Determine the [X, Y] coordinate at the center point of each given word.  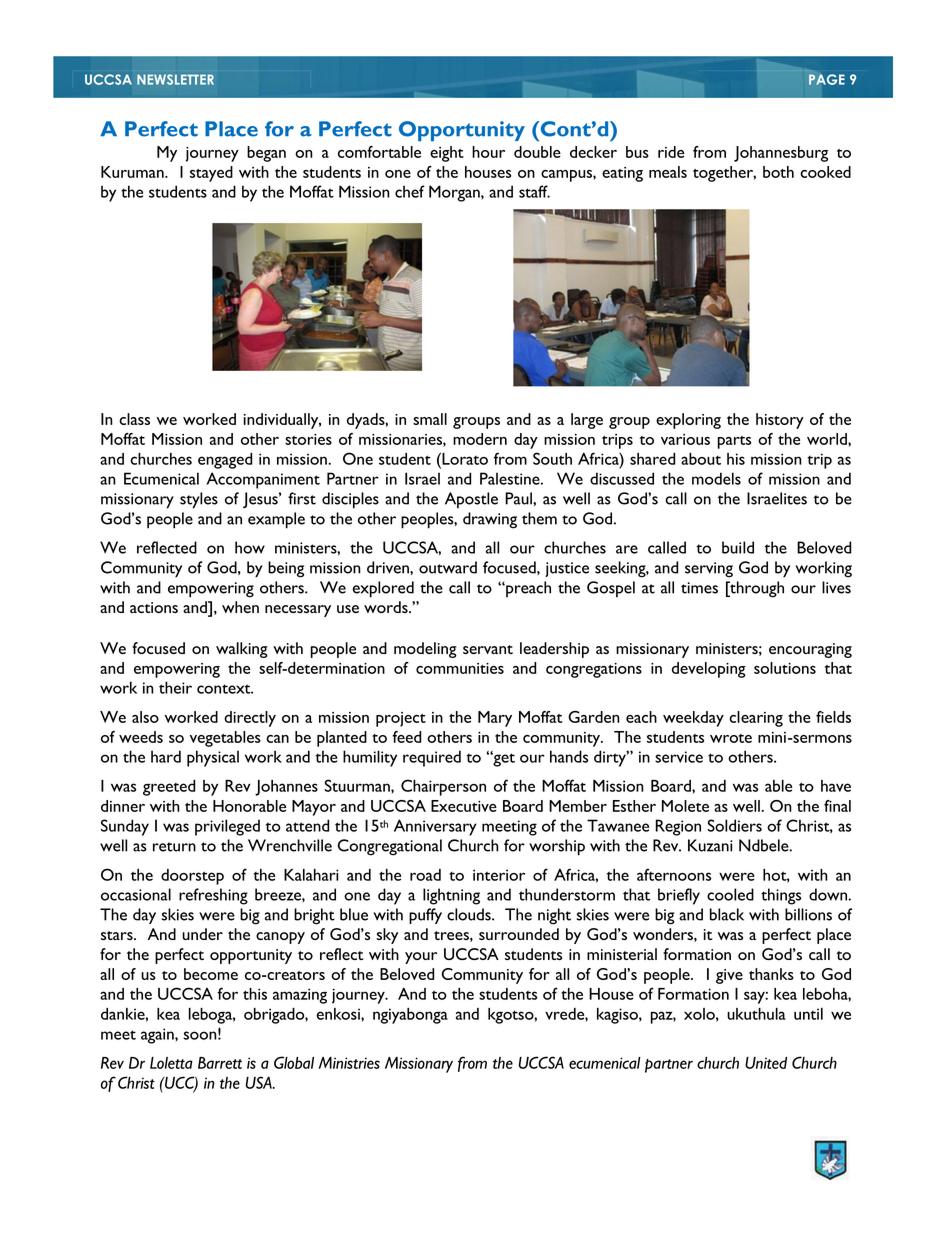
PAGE [827, 79]
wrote [731, 738]
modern [480, 439]
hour [488, 152]
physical [213, 758]
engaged [225, 461]
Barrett [220, 1063]
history [780, 421]
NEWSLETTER [175, 79]
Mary [495, 719]
